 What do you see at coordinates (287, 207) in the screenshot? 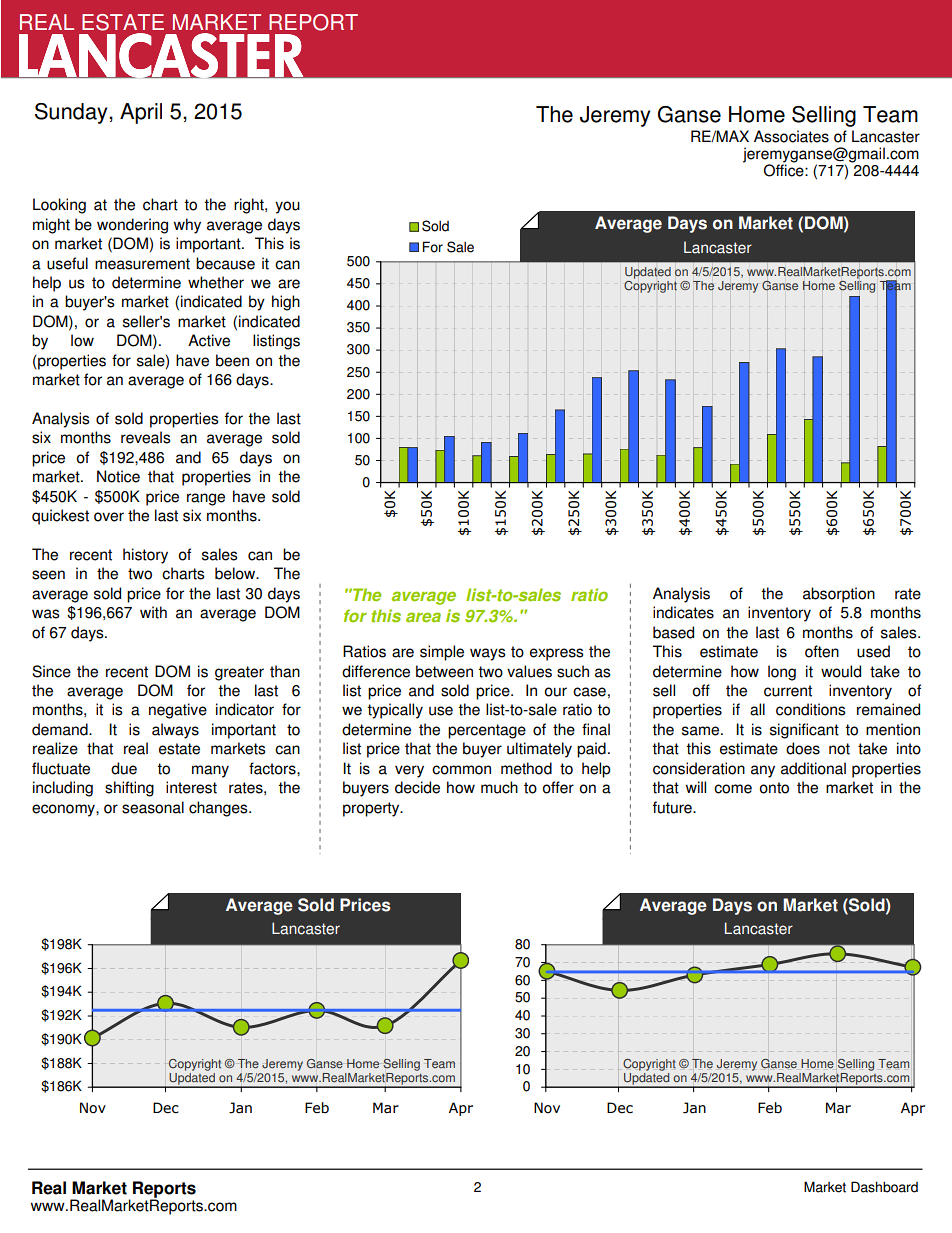
I see `you` at bounding box center [287, 207].
